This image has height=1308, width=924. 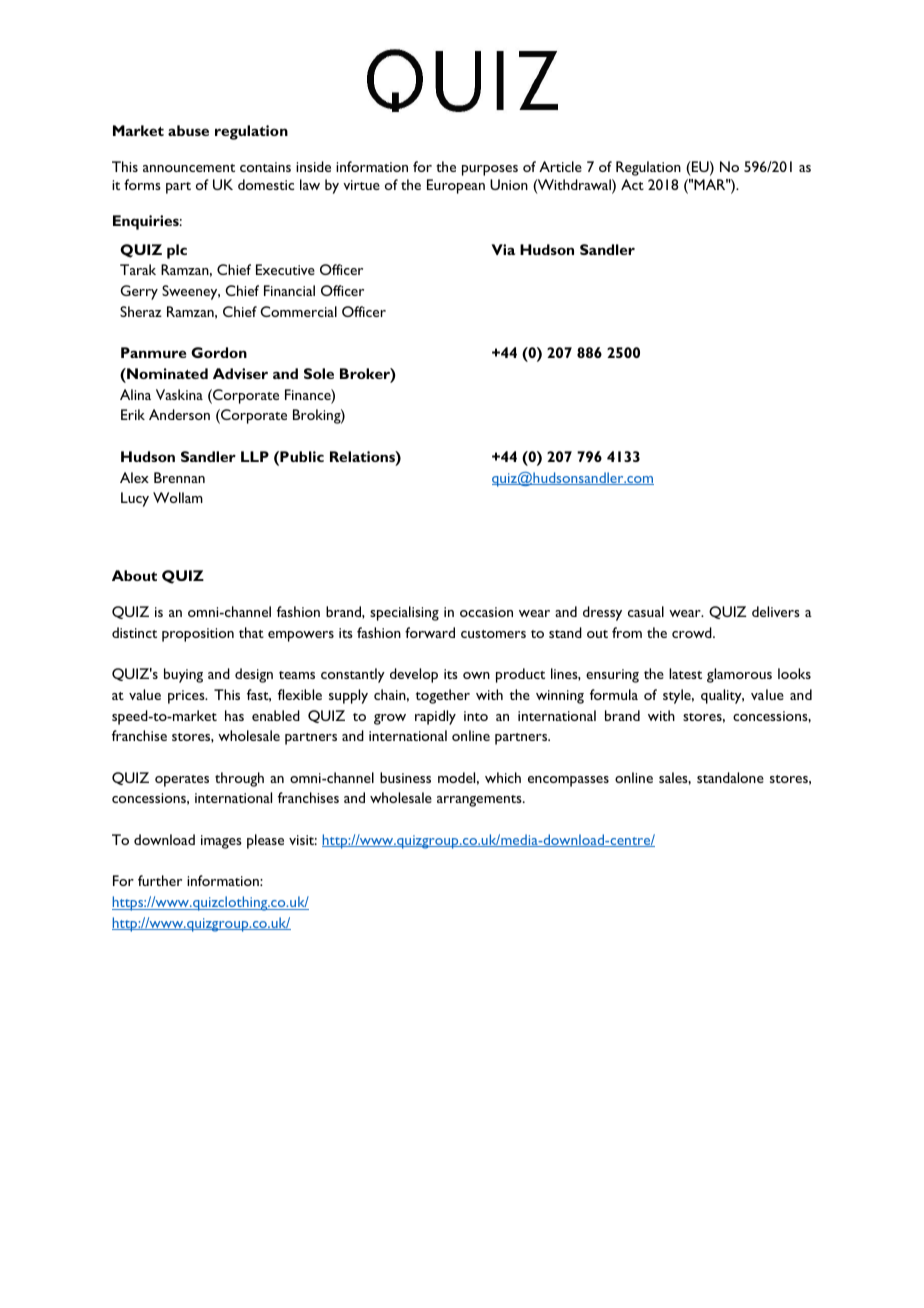 What do you see at coordinates (490, 170) in the image?
I see `purposes` at bounding box center [490, 170].
